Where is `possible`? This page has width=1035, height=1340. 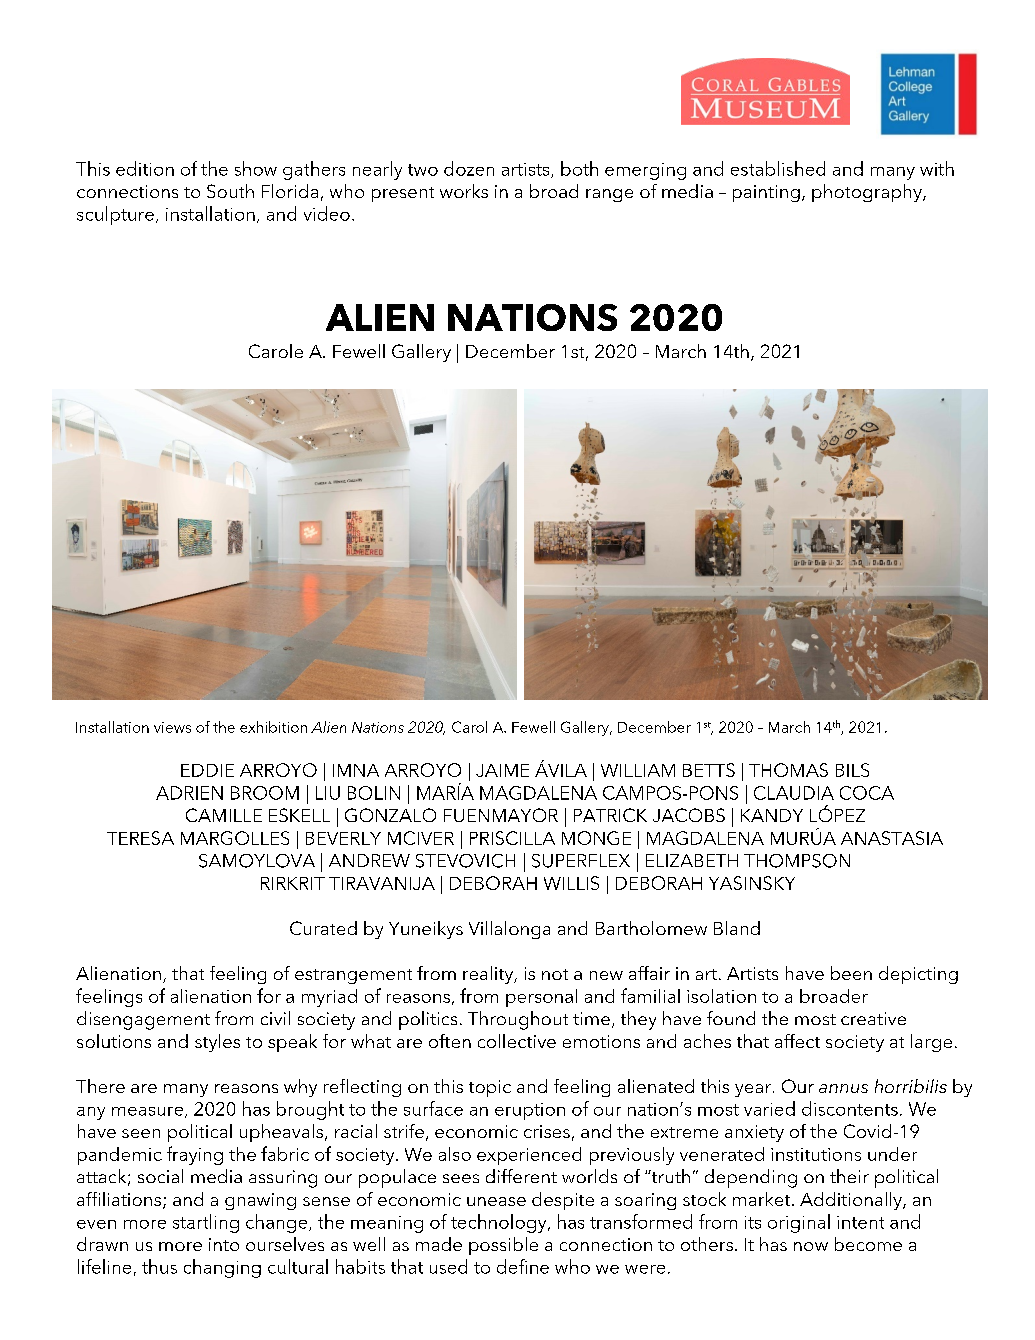
possible is located at coordinates (503, 1246).
